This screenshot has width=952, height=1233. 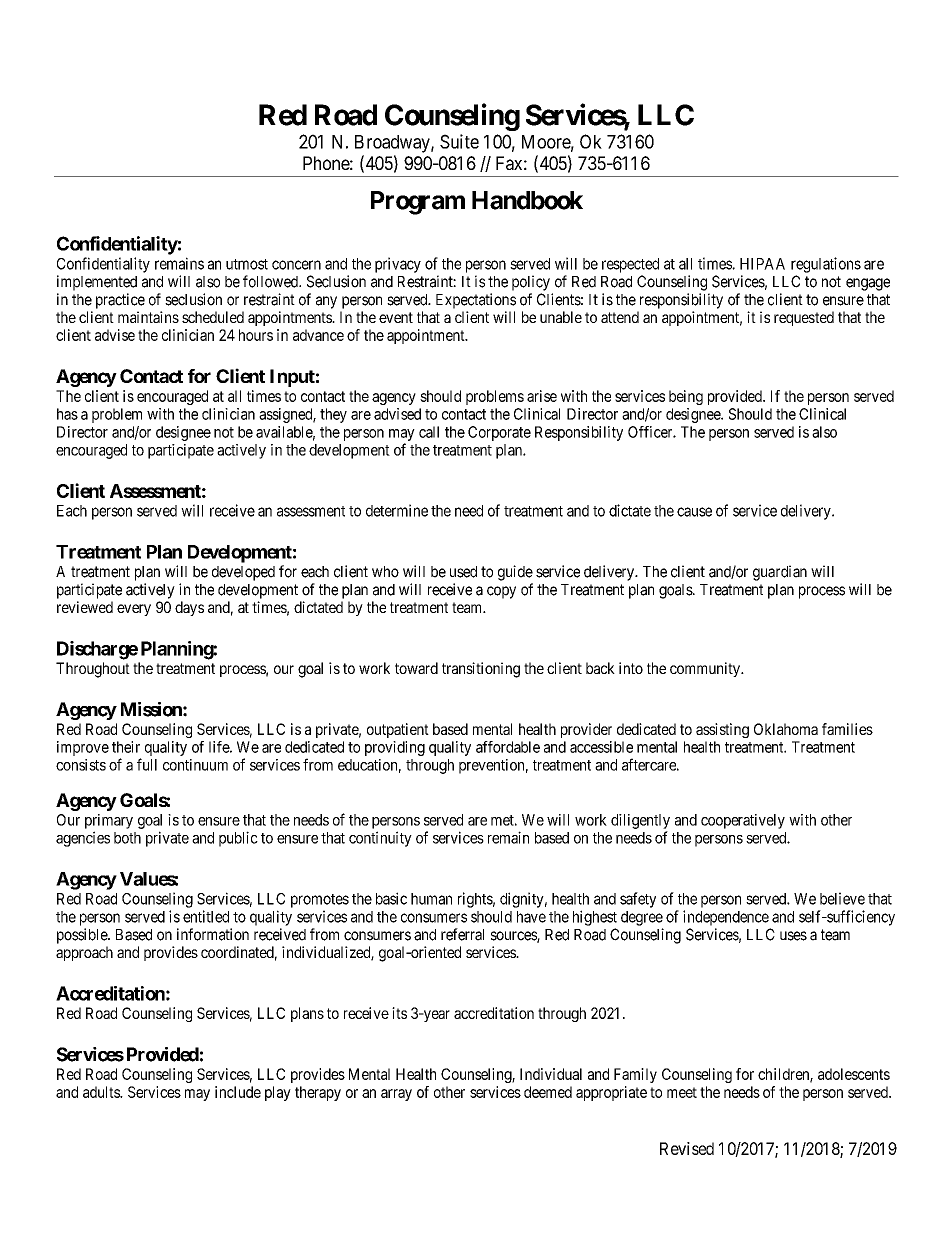 What do you see at coordinates (687, 1148) in the screenshot?
I see `Revised` at bounding box center [687, 1148].
